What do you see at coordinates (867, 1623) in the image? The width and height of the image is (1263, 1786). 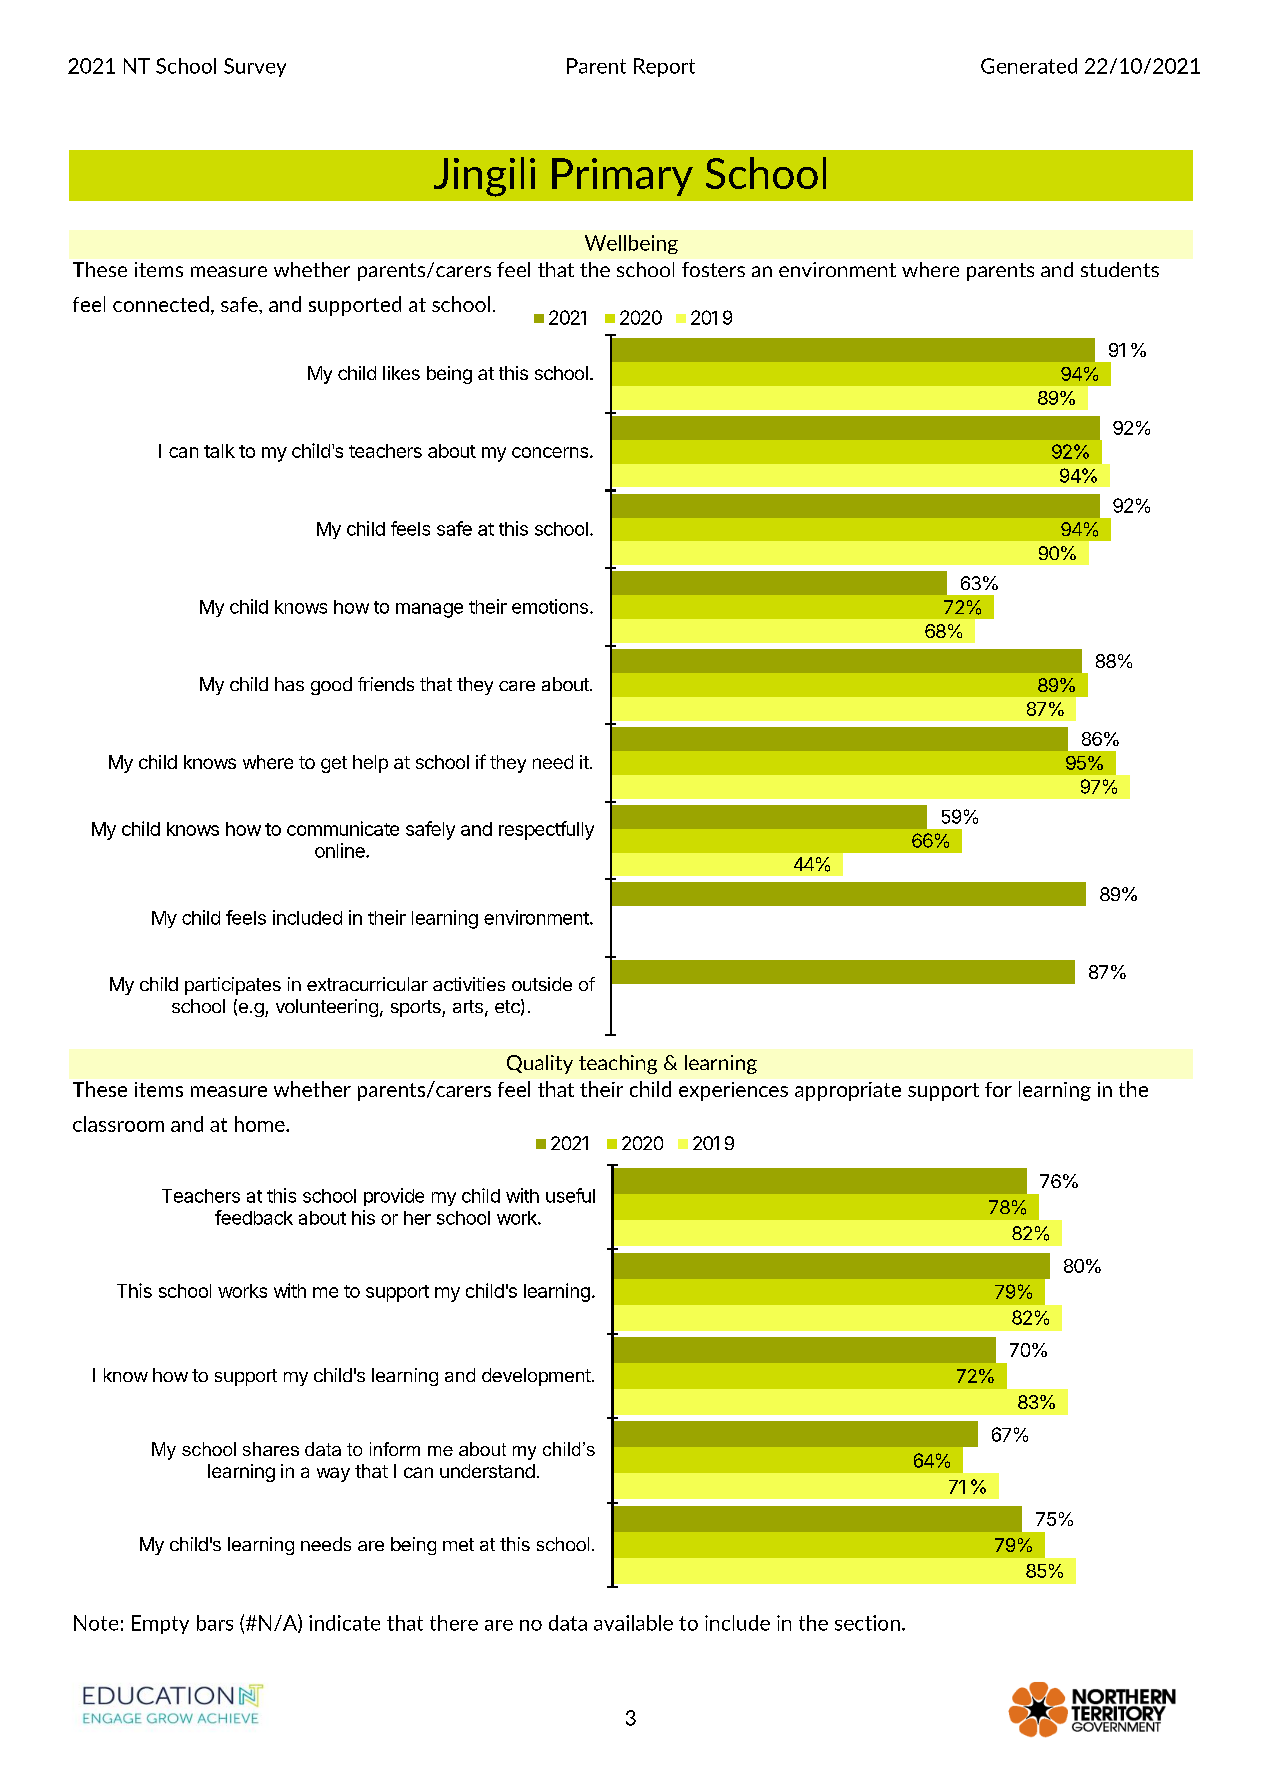 I see `section` at bounding box center [867, 1623].
